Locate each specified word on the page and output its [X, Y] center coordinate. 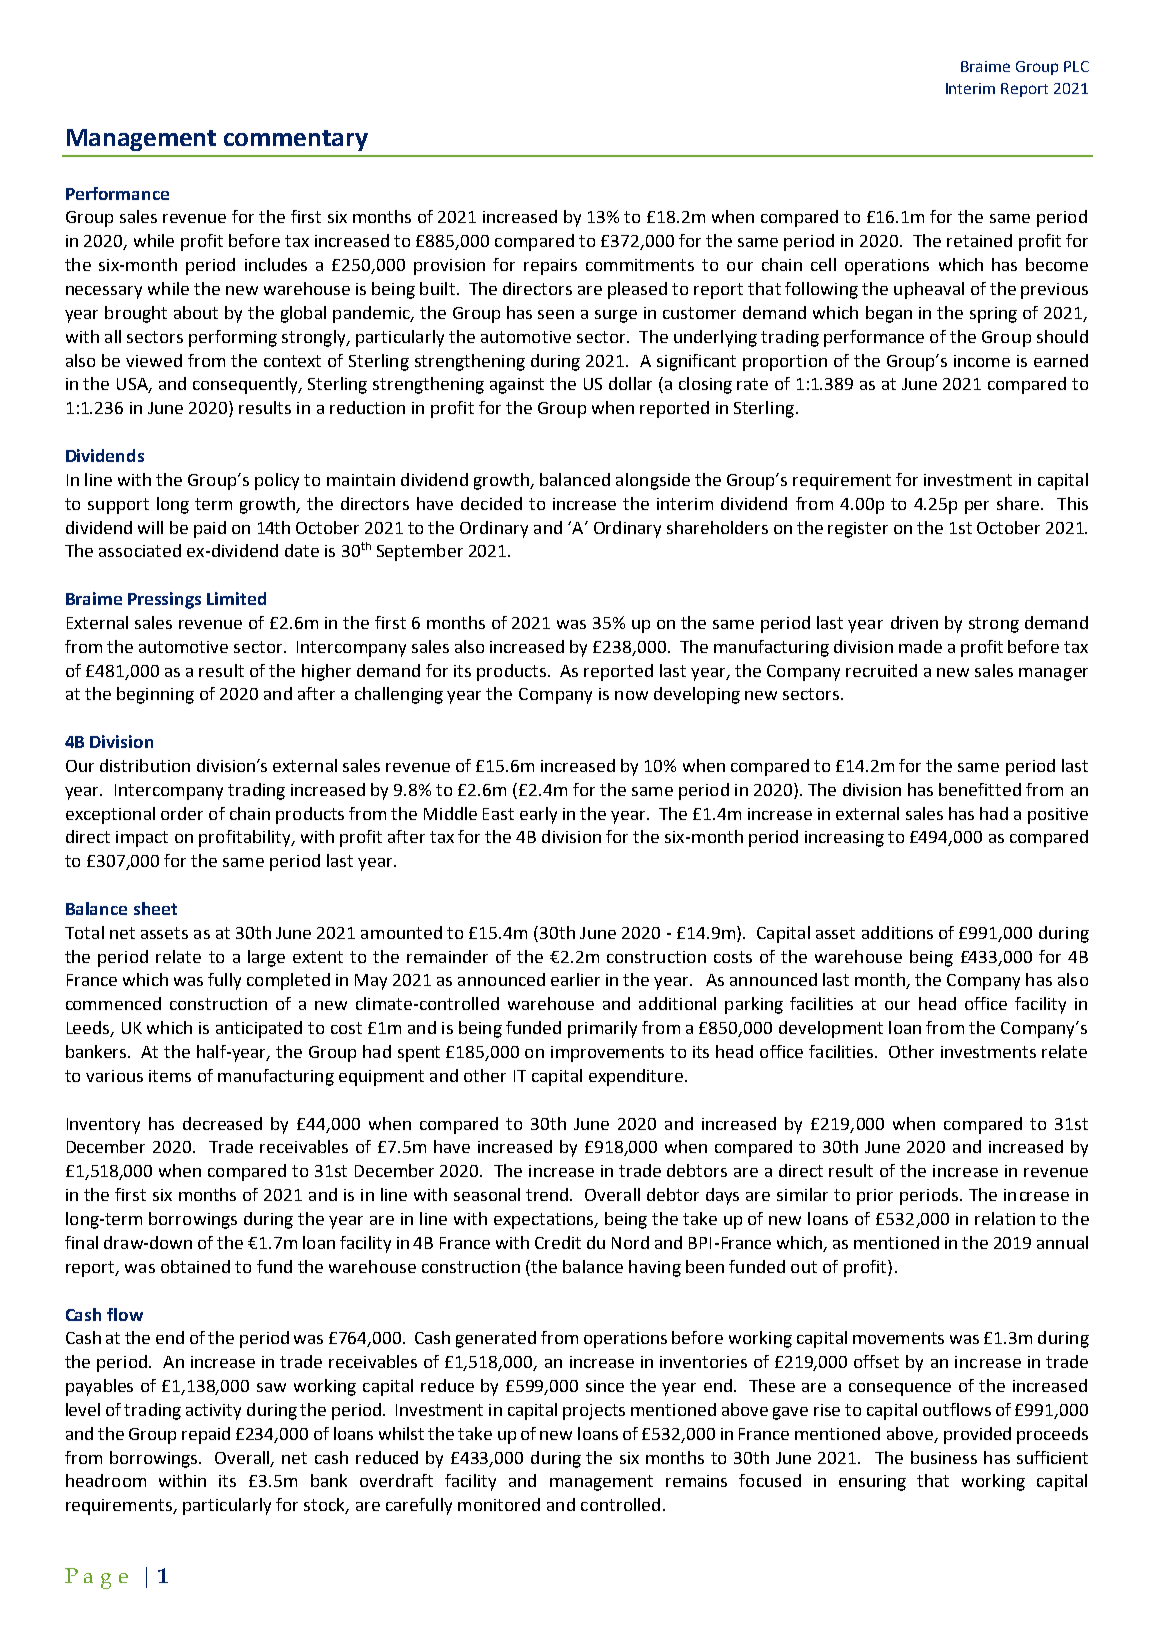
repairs [550, 267]
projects [594, 1412]
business [944, 1457]
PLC [1076, 66]
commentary [296, 140]
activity [213, 1412]
